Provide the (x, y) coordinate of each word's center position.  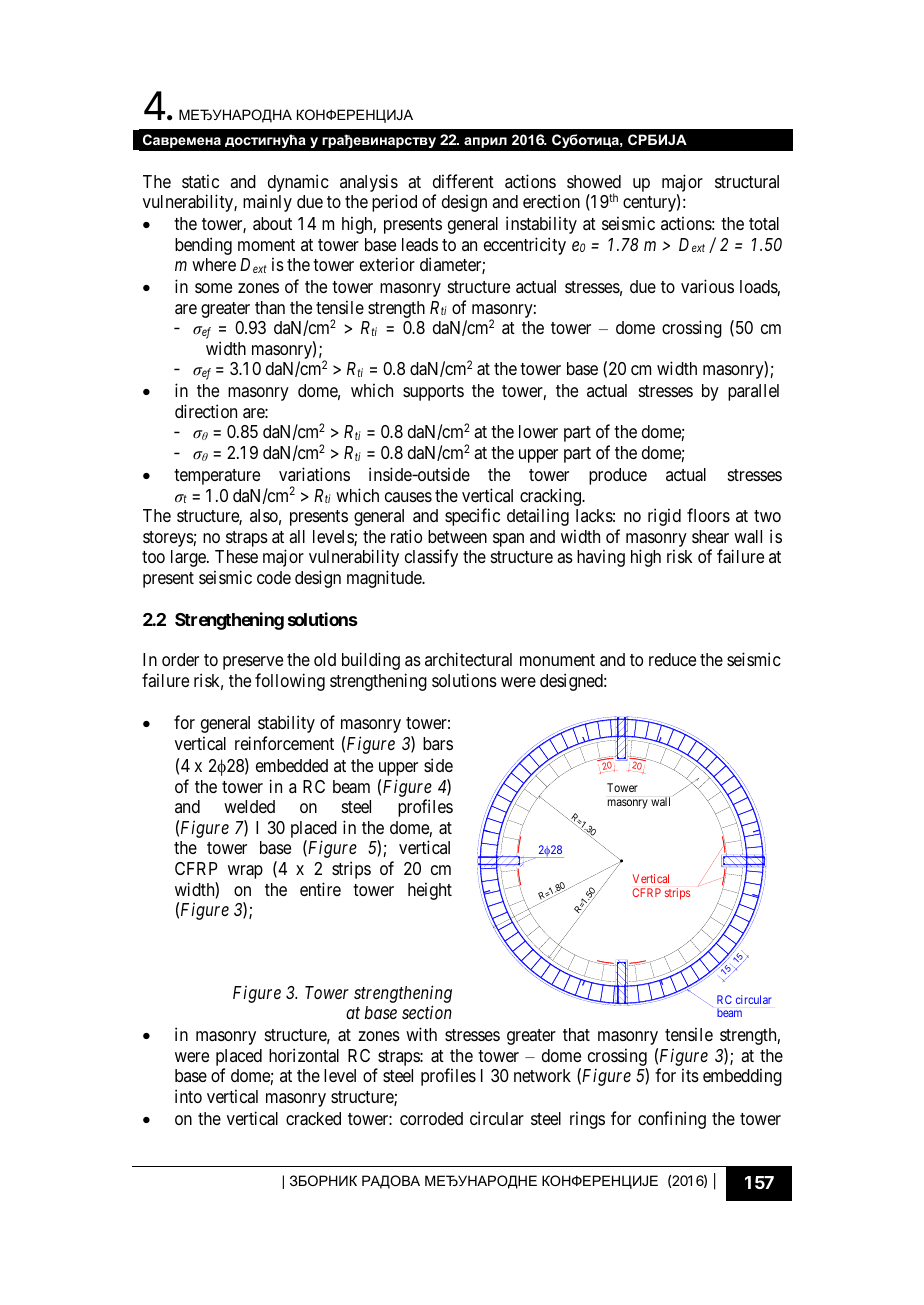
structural (747, 181)
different (463, 181)
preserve (253, 663)
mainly (267, 203)
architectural (468, 659)
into (188, 1096)
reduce (672, 659)
